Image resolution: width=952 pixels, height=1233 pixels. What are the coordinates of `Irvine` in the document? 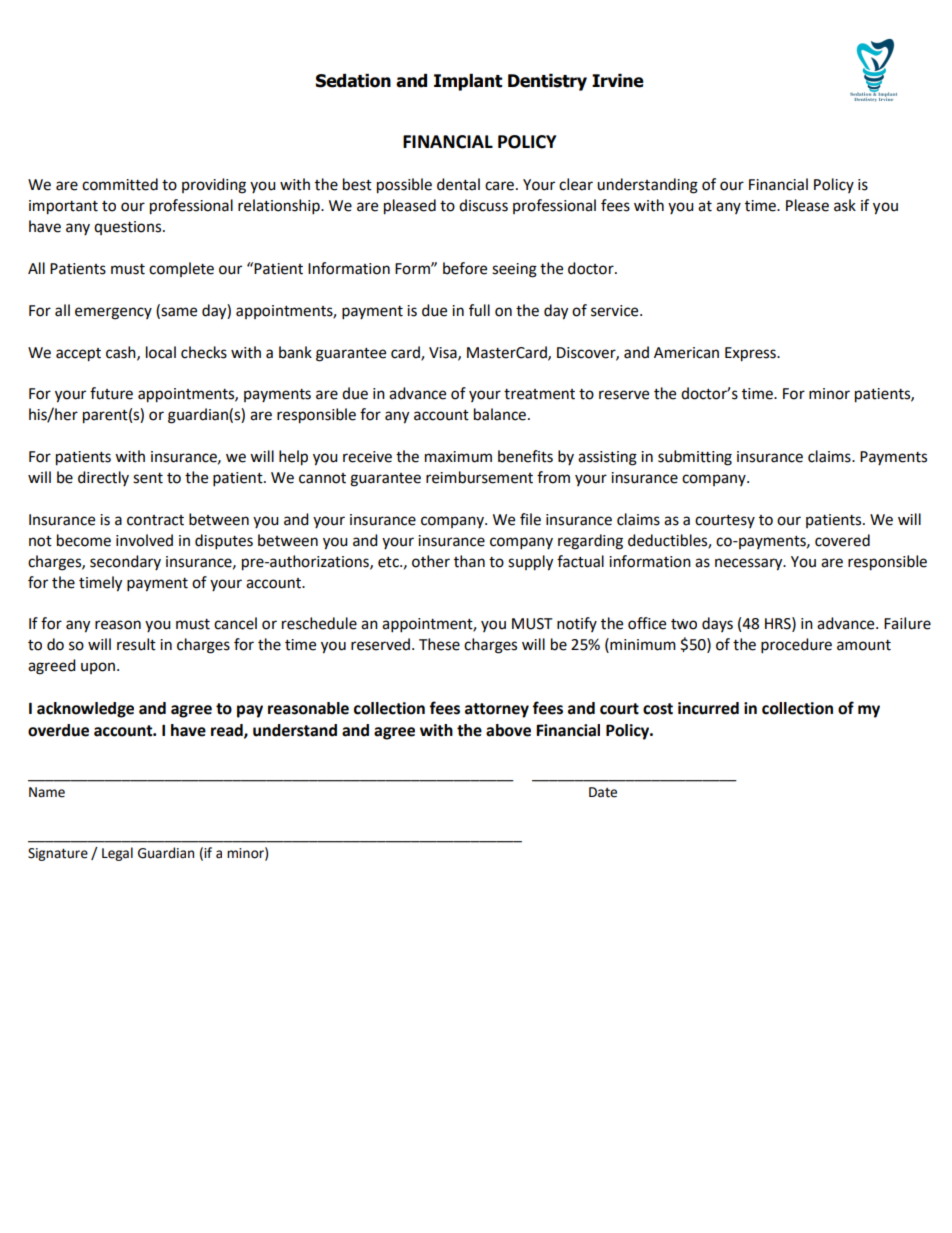 It's located at (618, 81).
